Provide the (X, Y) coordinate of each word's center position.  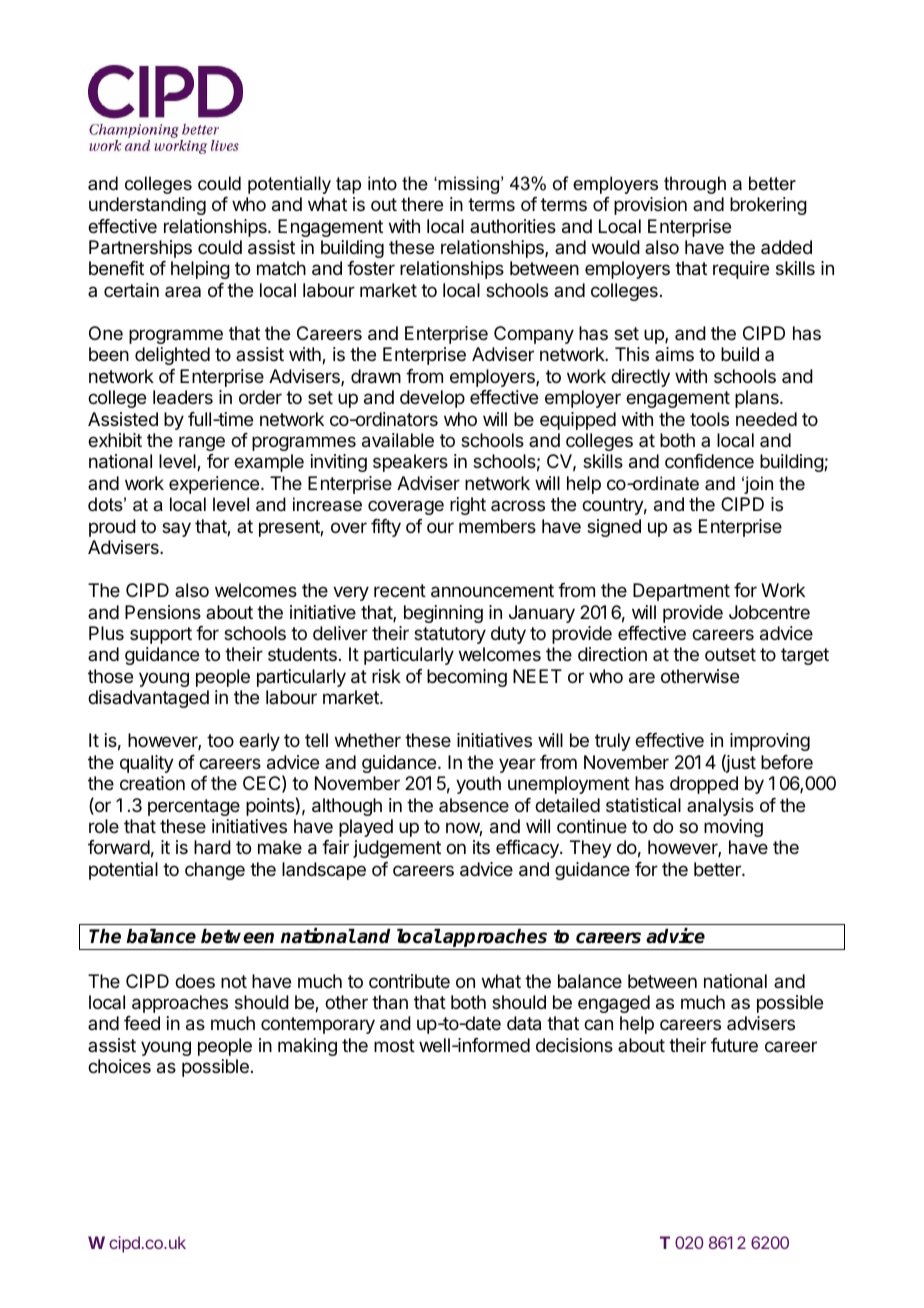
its (481, 847)
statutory (450, 635)
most (394, 1045)
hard (212, 847)
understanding (147, 206)
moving (733, 828)
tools (709, 419)
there (422, 204)
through (695, 185)
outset (730, 654)
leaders (183, 397)
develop (432, 399)
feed (142, 1023)
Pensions (163, 612)
